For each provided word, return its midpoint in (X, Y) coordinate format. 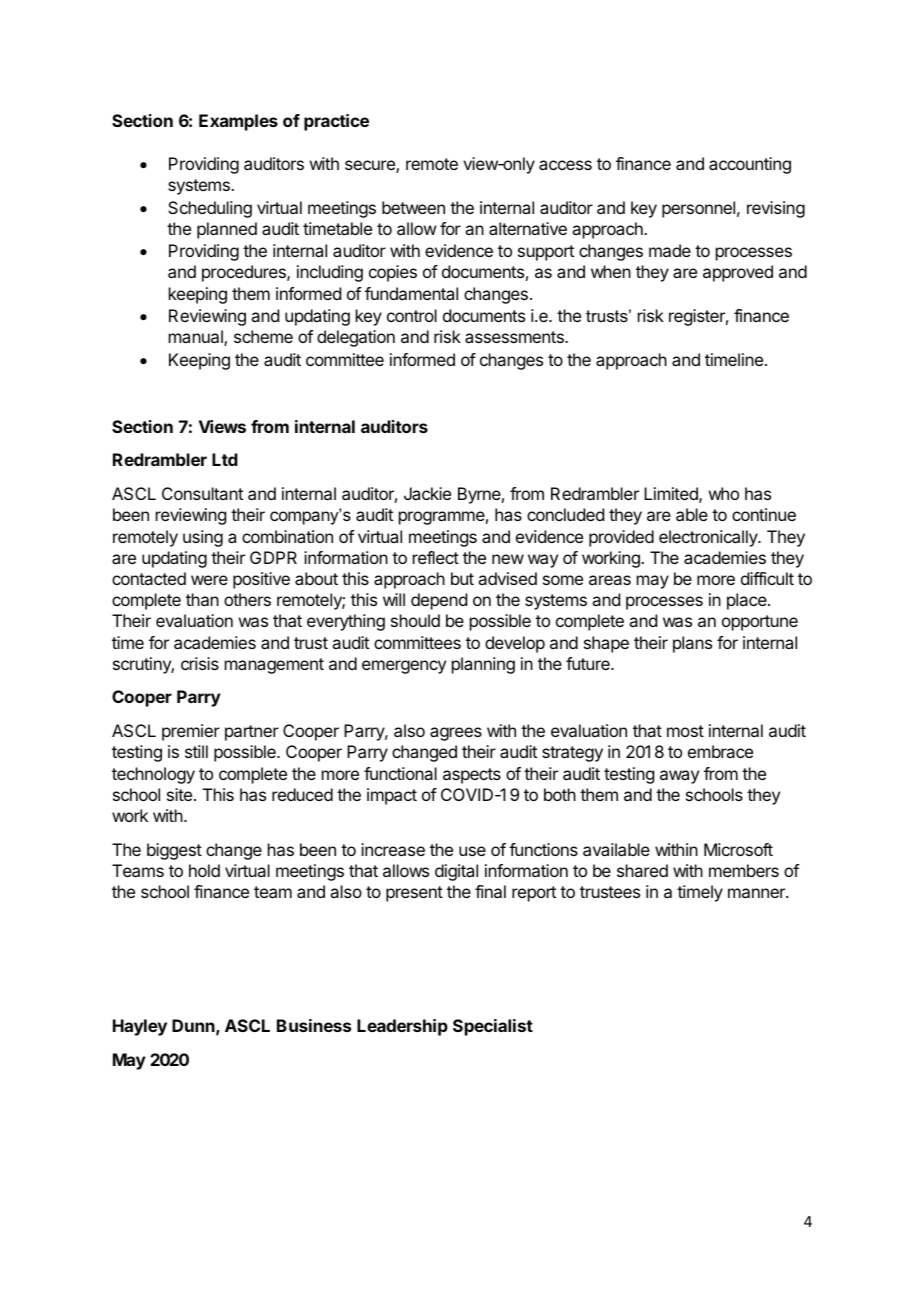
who (724, 493)
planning (483, 665)
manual (197, 338)
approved (738, 273)
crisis (200, 663)
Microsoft (738, 849)
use (472, 851)
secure (371, 166)
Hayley (140, 1027)
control (412, 315)
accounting (750, 165)
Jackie (427, 493)
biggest (174, 851)
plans (692, 644)
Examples (238, 122)
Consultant (202, 493)
